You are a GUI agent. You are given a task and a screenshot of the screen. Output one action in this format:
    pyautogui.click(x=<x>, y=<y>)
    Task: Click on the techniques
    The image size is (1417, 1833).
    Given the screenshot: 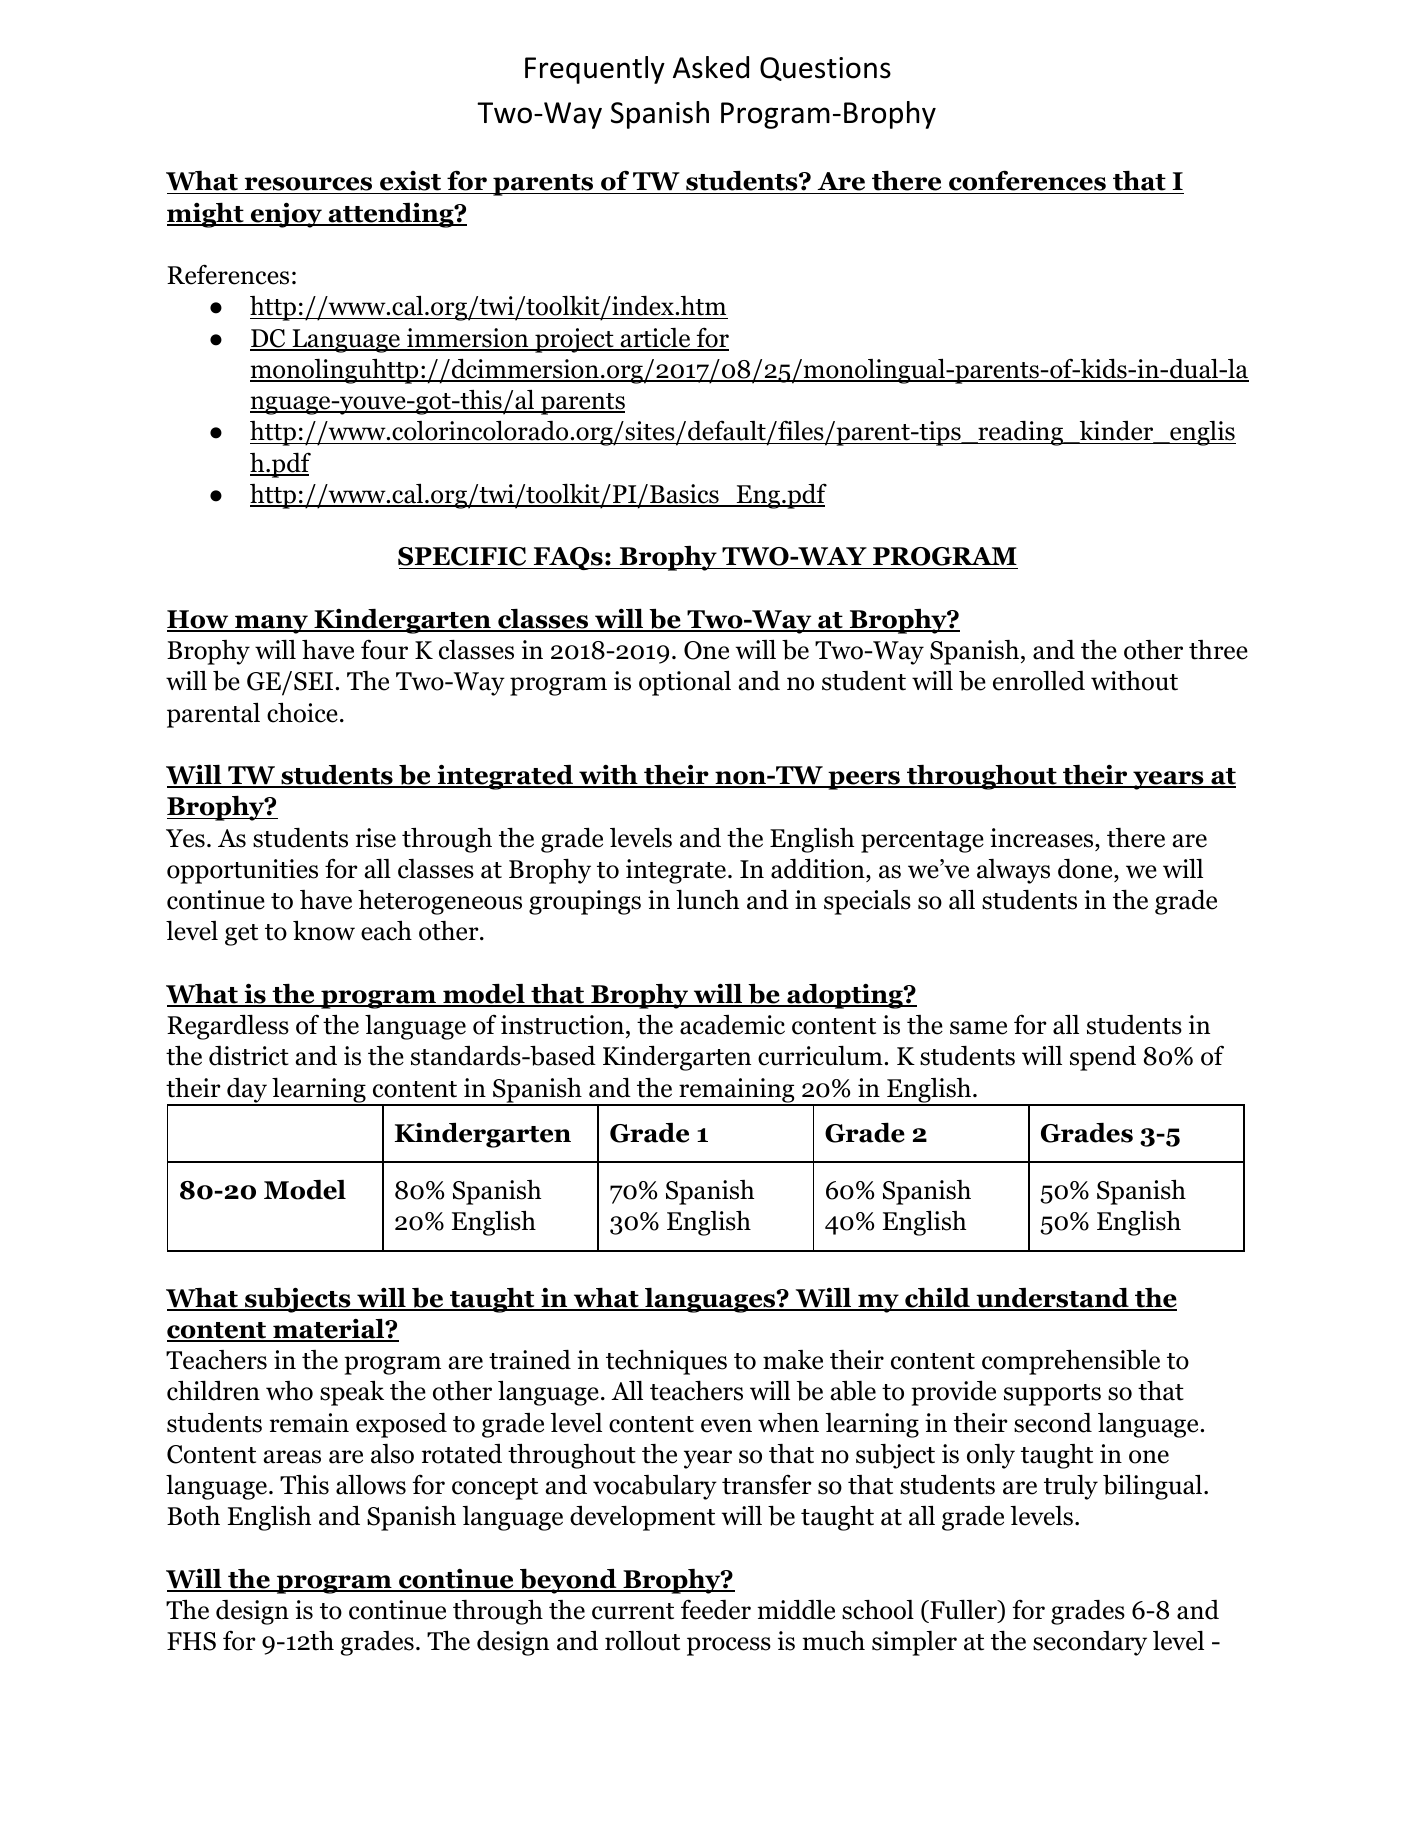 What is the action you would take?
    pyautogui.click(x=666, y=1362)
